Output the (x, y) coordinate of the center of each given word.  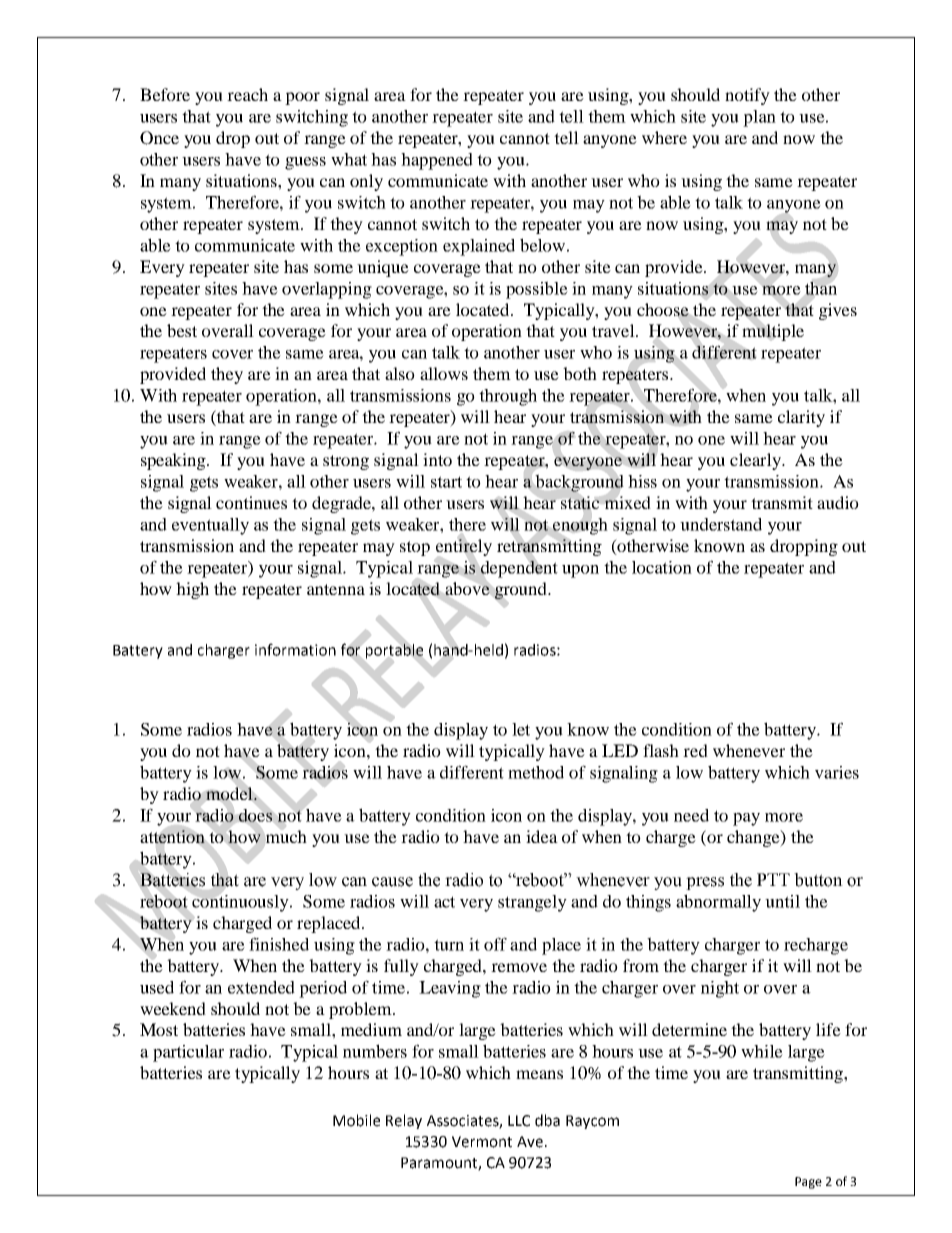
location (662, 567)
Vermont (482, 1142)
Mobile (356, 1120)
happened (437, 161)
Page (808, 1183)
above (467, 588)
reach (247, 94)
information (295, 649)
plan (759, 118)
